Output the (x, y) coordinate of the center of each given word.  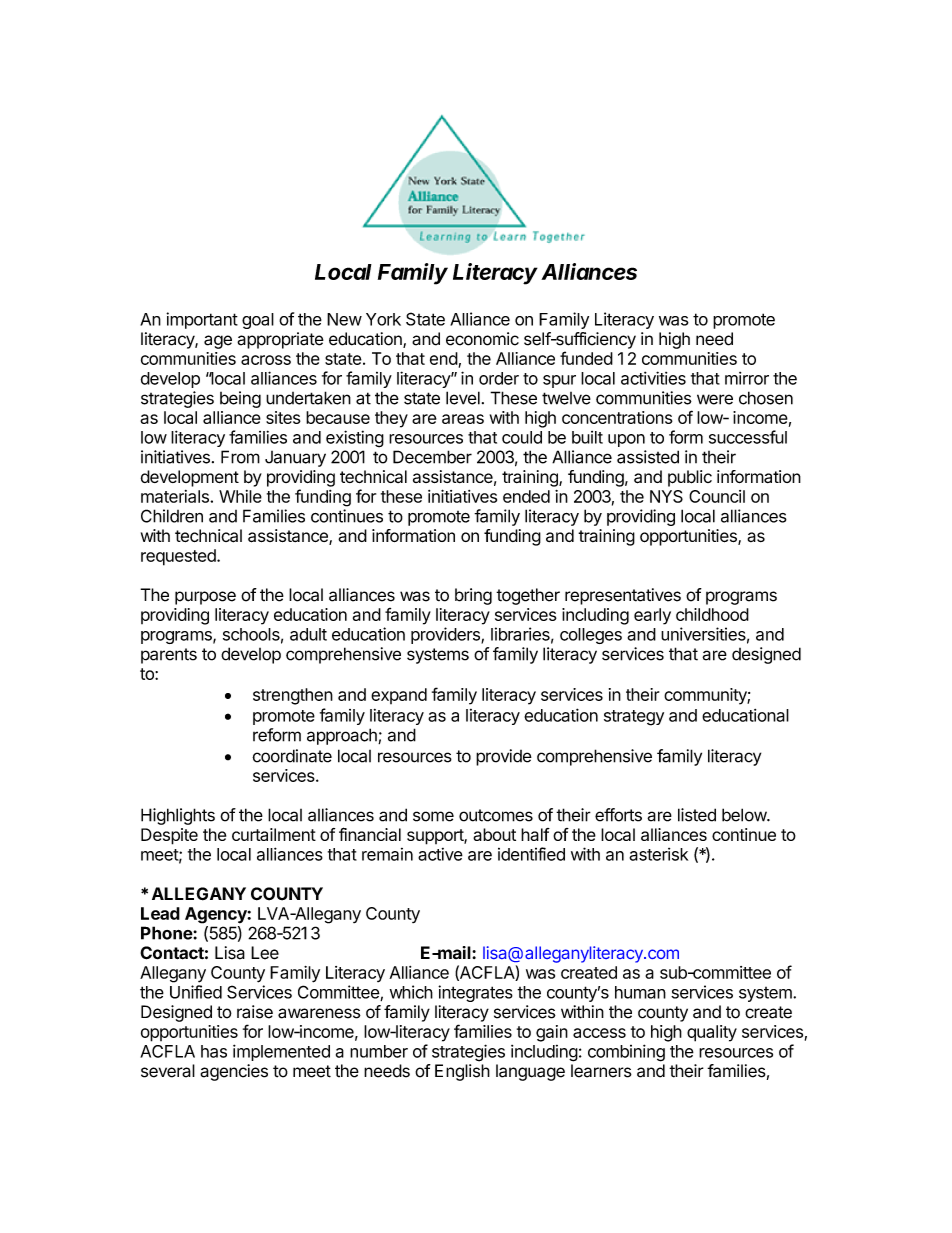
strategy (634, 718)
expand (399, 696)
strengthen (293, 696)
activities (653, 378)
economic (482, 339)
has (214, 1051)
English (462, 1072)
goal (258, 321)
